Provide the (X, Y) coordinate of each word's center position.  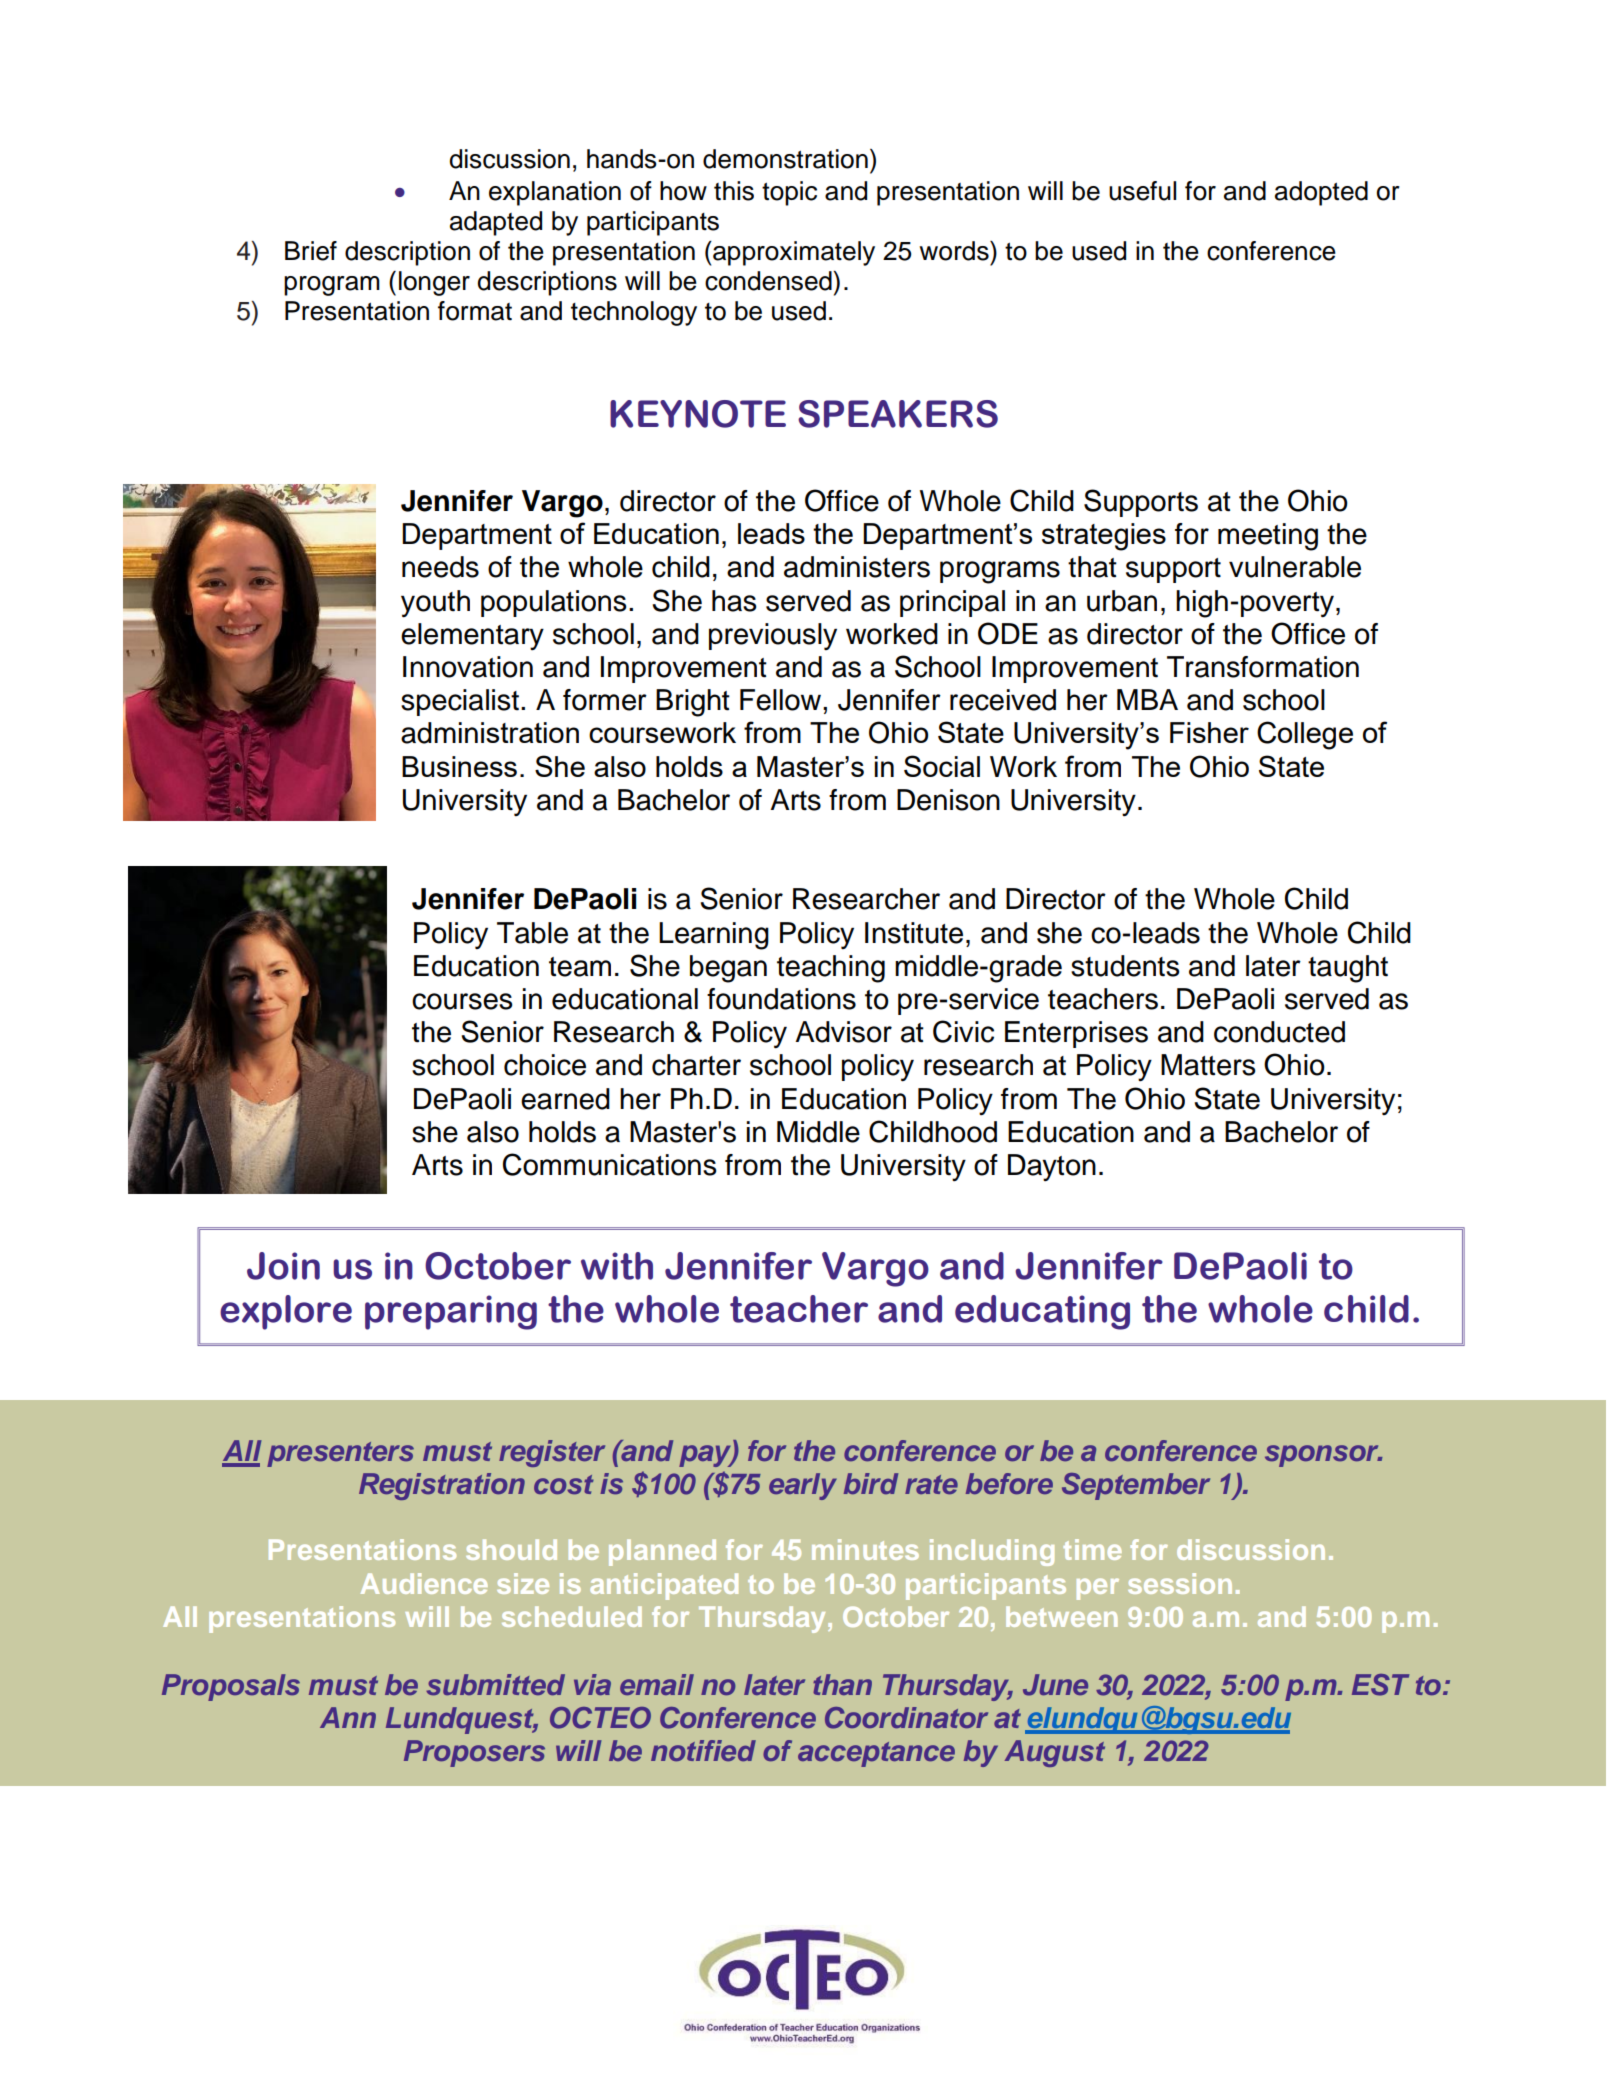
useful (1142, 191)
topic (789, 193)
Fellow (782, 700)
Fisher (1209, 732)
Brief (311, 251)
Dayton (1052, 1167)
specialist (460, 702)
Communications (610, 1164)
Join (283, 1266)
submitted (495, 1684)
